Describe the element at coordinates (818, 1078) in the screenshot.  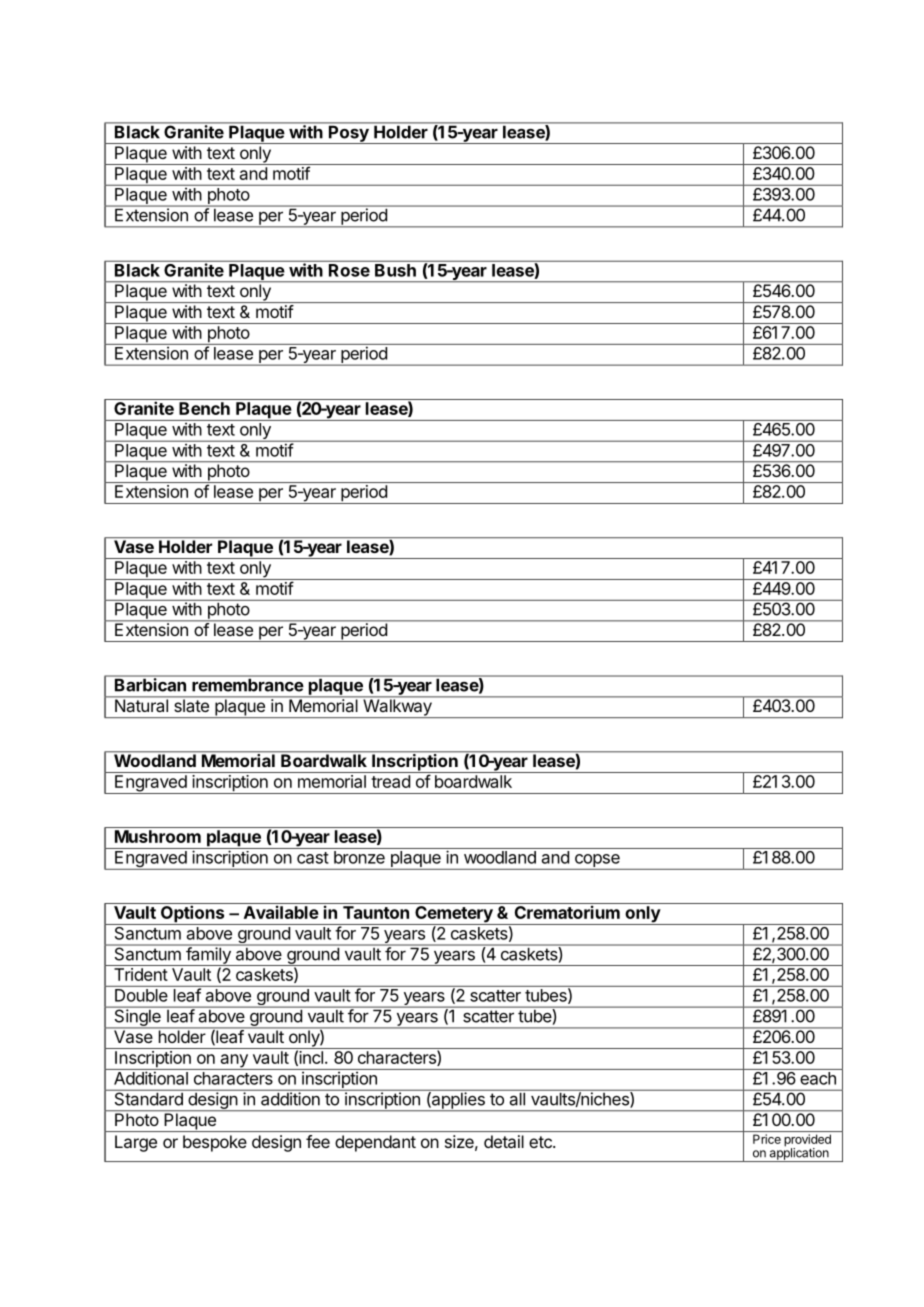
I see `each` at that location.
